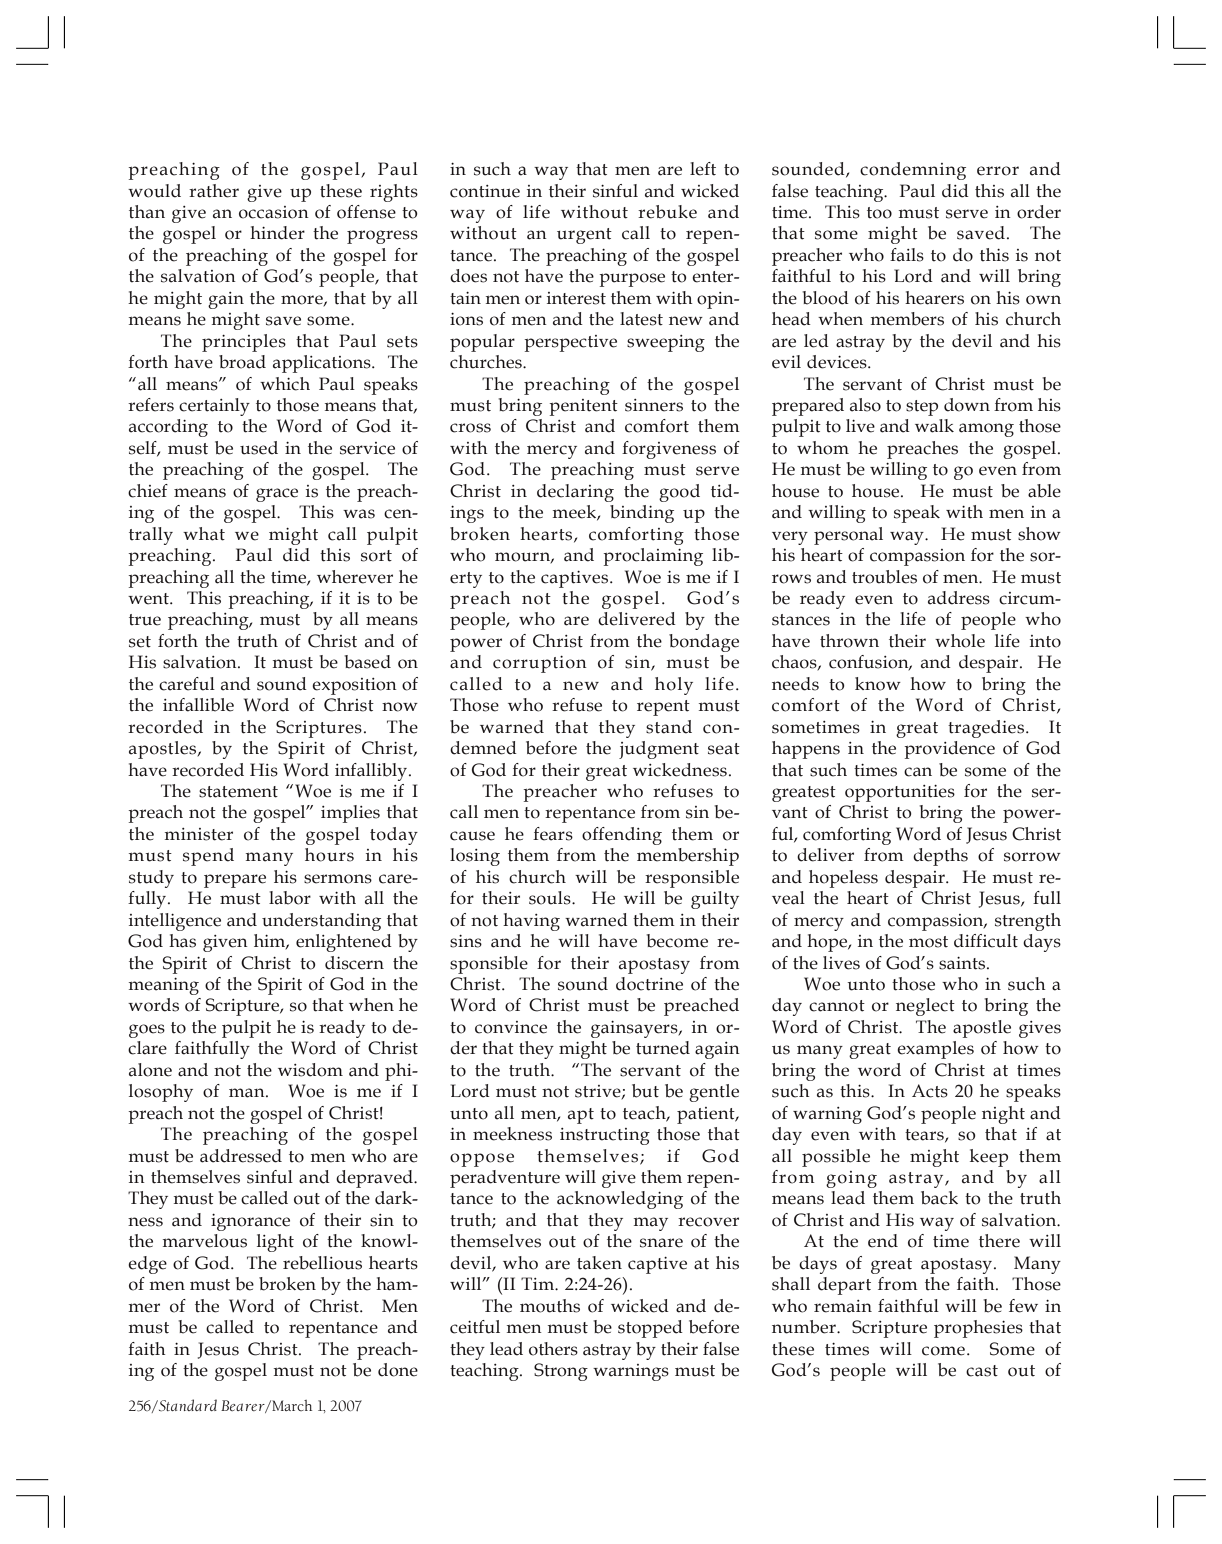 This document has width=1222, height=1544. I want to click on judgment, so click(659, 750).
